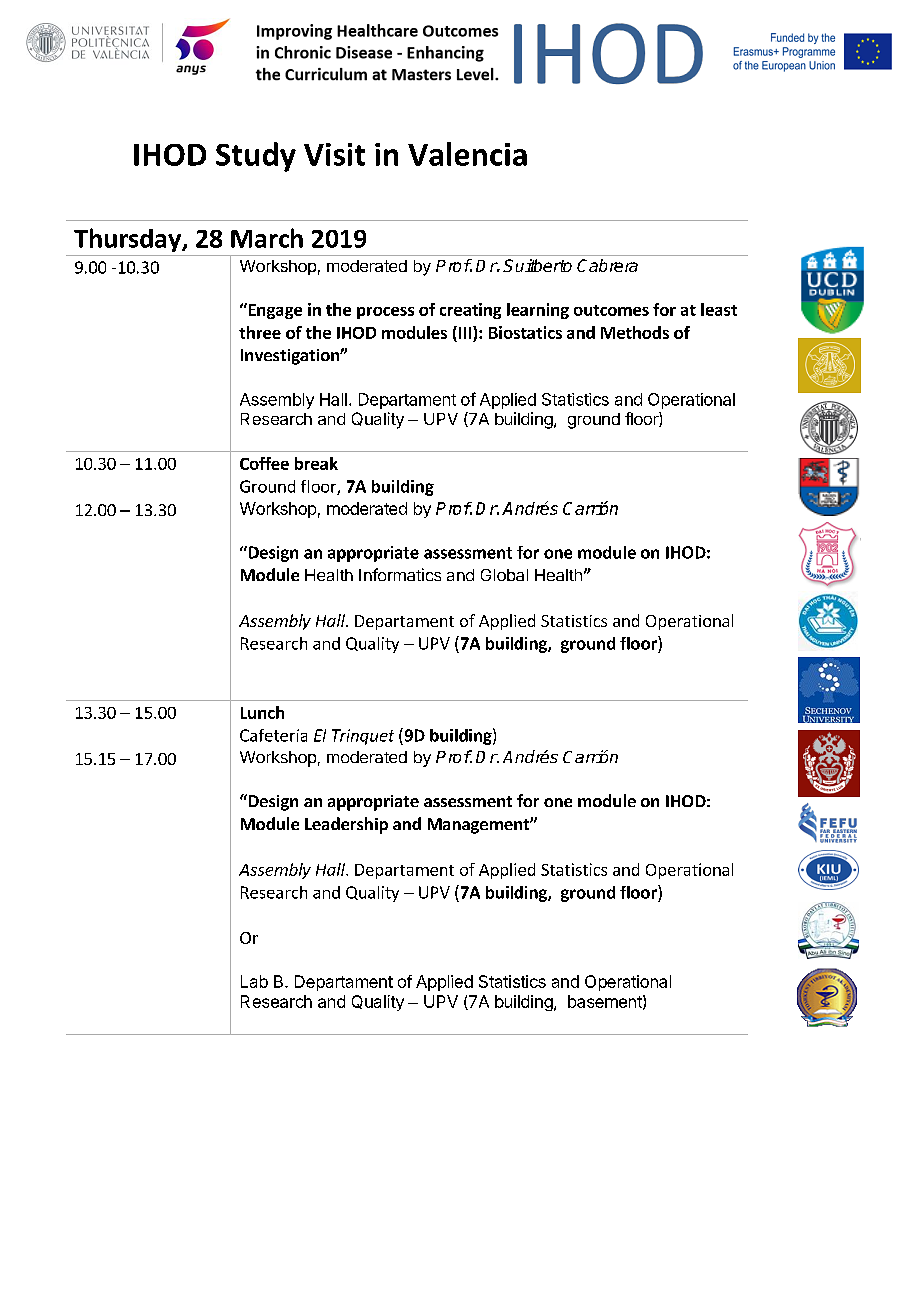 Image resolution: width=924 pixels, height=1308 pixels. Describe the element at coordinates (607, 265) in the screenshot. I see `Cabrera` at that location.
